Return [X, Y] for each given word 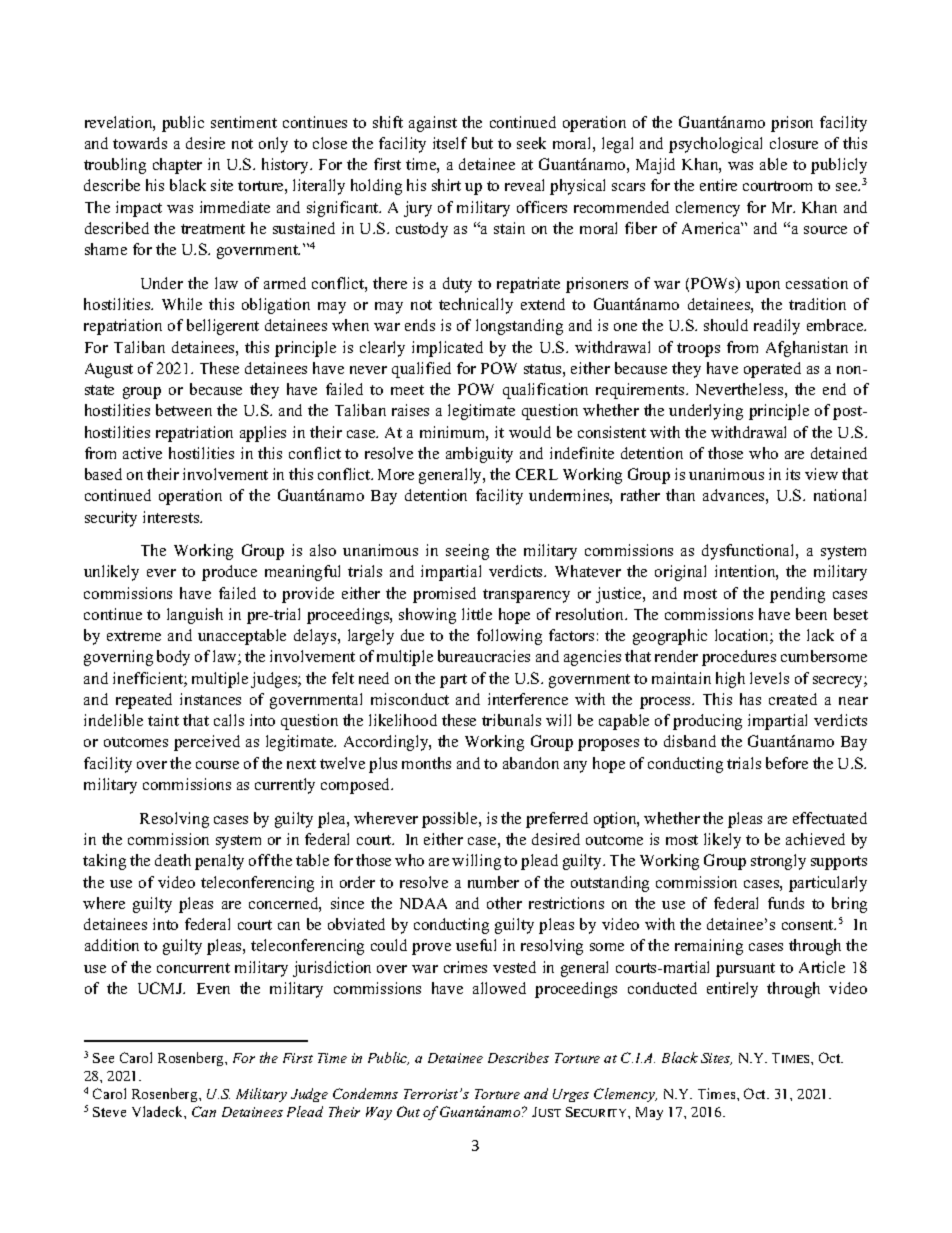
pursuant [745, 970]
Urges [571, 1095]
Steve [109, 1112]
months [426, 763]
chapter [177, 166]
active [142, 453]
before [787, 763]
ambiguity [479, 455]
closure [794, 143]
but [482, 143]
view [821, 474]
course [217, 765]
